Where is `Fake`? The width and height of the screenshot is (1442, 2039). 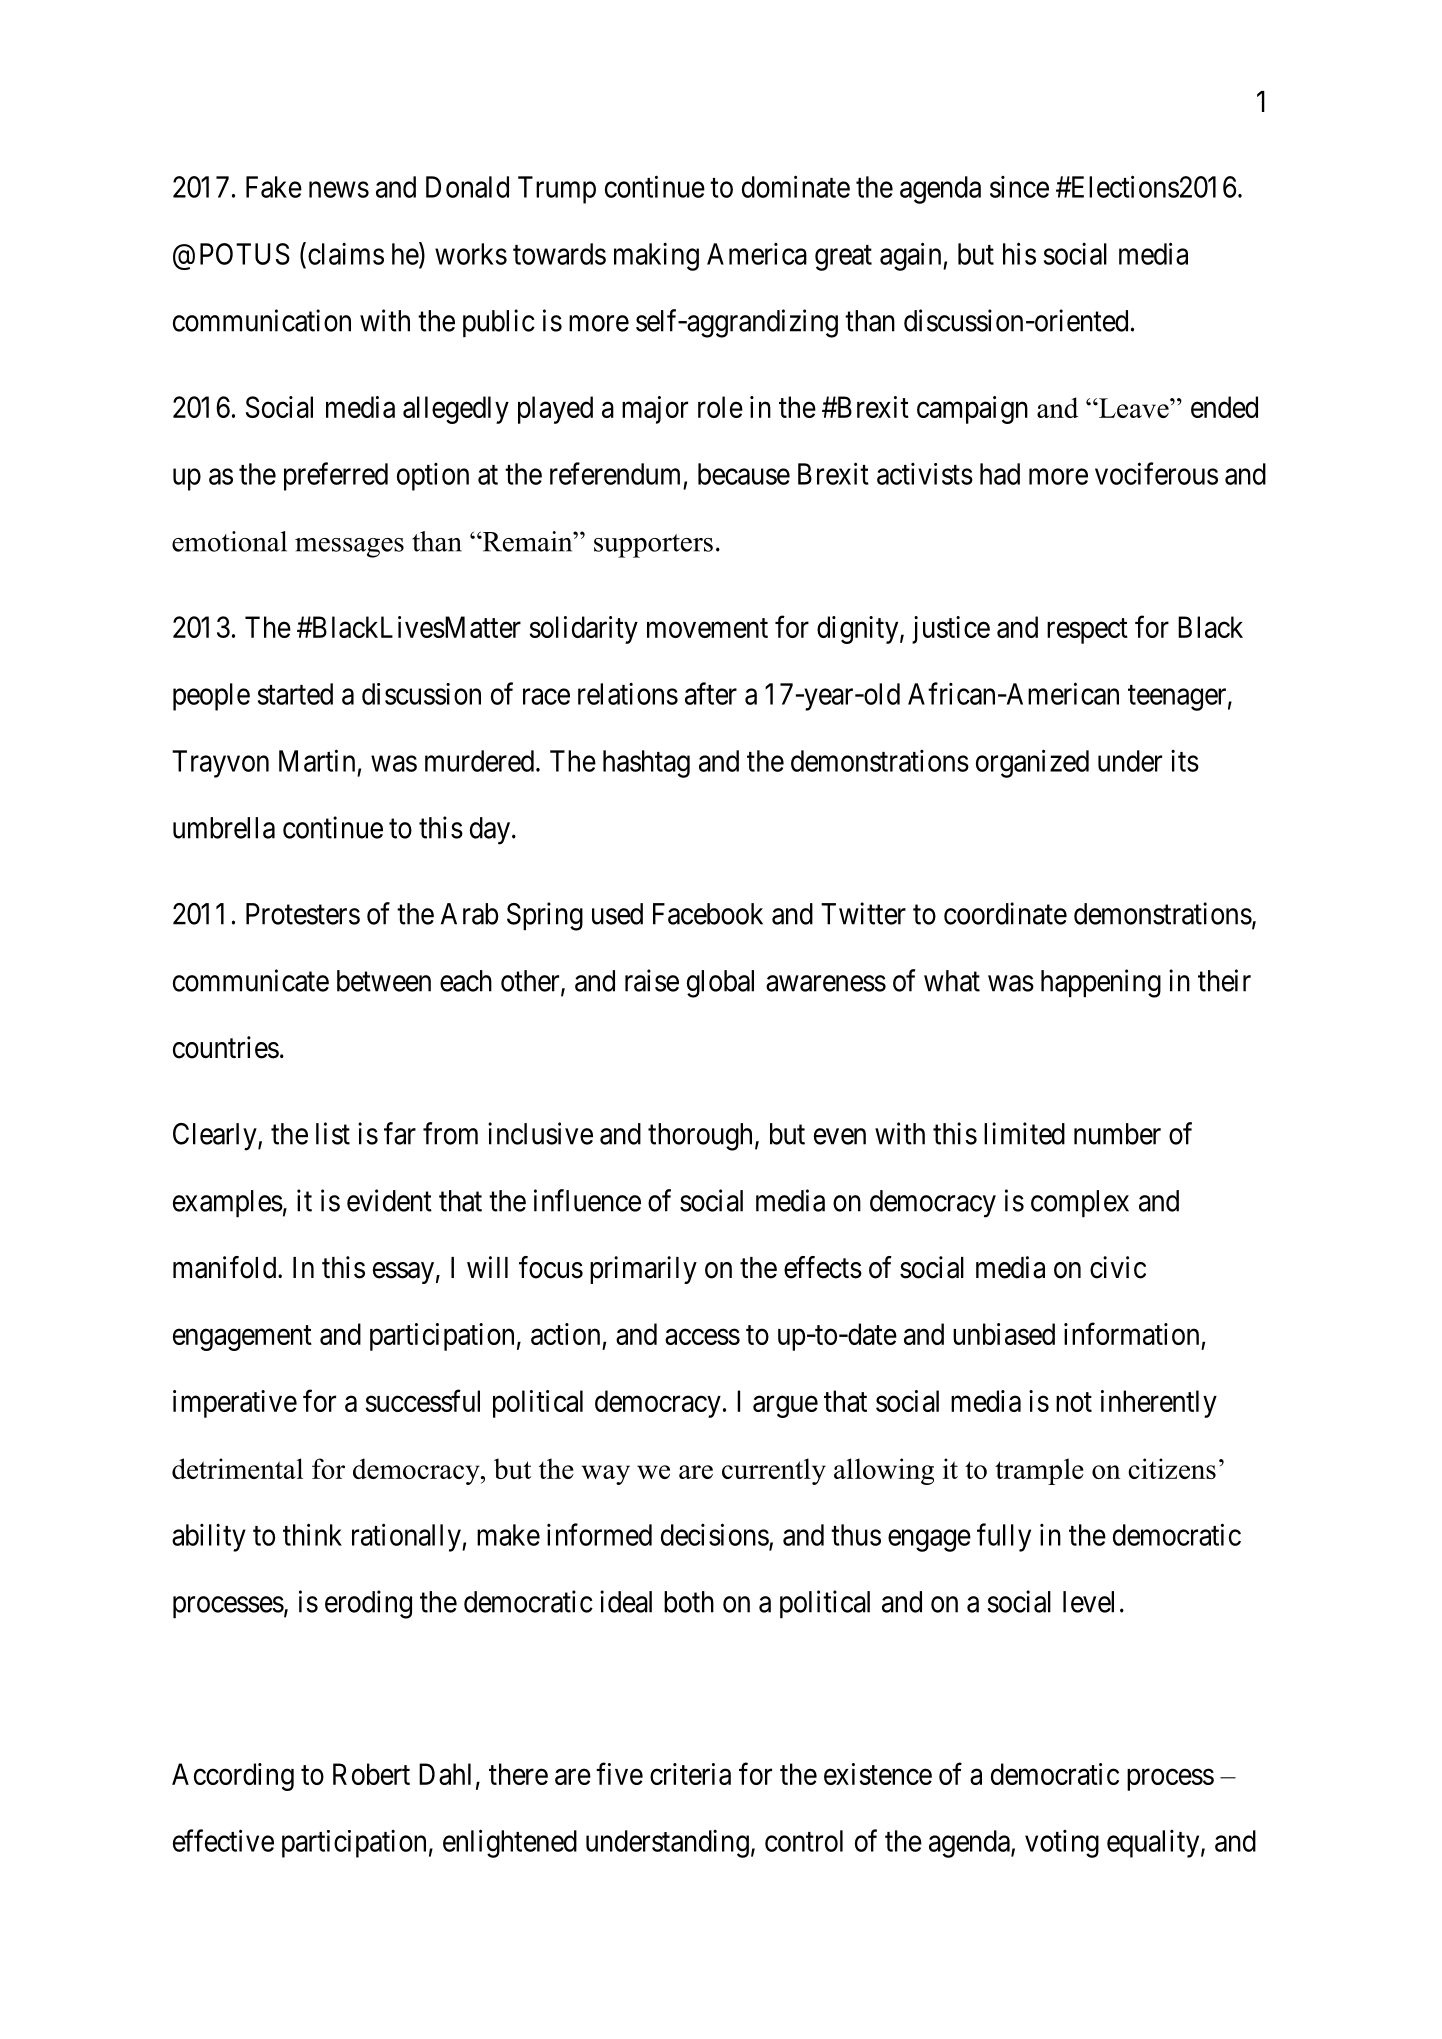 Fake is located at coordinates (274, 187).
